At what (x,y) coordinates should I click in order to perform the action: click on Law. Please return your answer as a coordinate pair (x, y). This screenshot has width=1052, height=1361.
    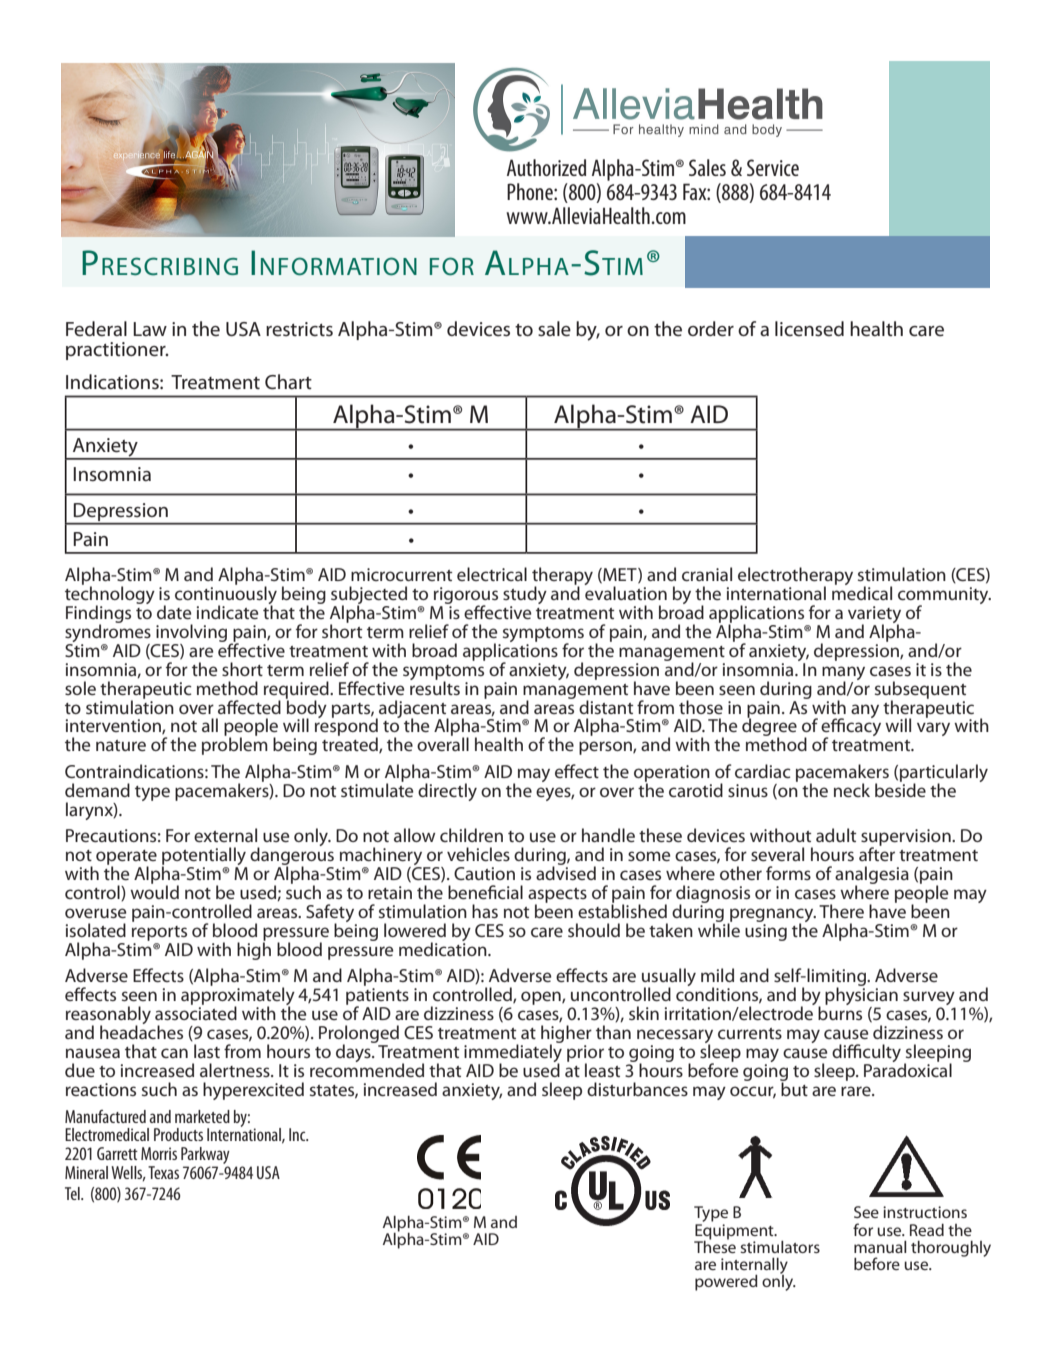
    Looking at the image, I should click on (150, 329).
